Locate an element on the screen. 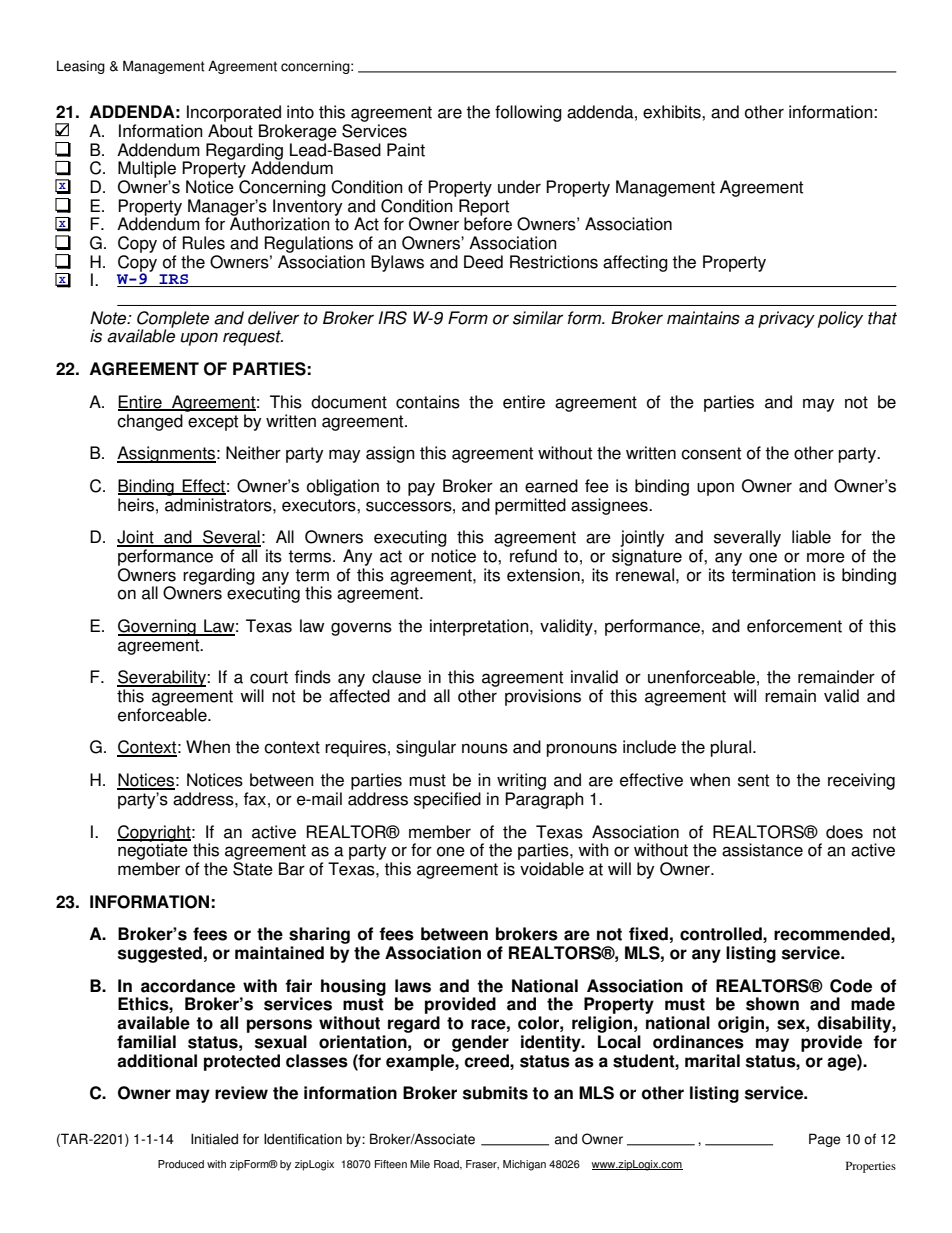 This screenshot has height=1233, width=952. privacy is located at coordinates (786, 319).
